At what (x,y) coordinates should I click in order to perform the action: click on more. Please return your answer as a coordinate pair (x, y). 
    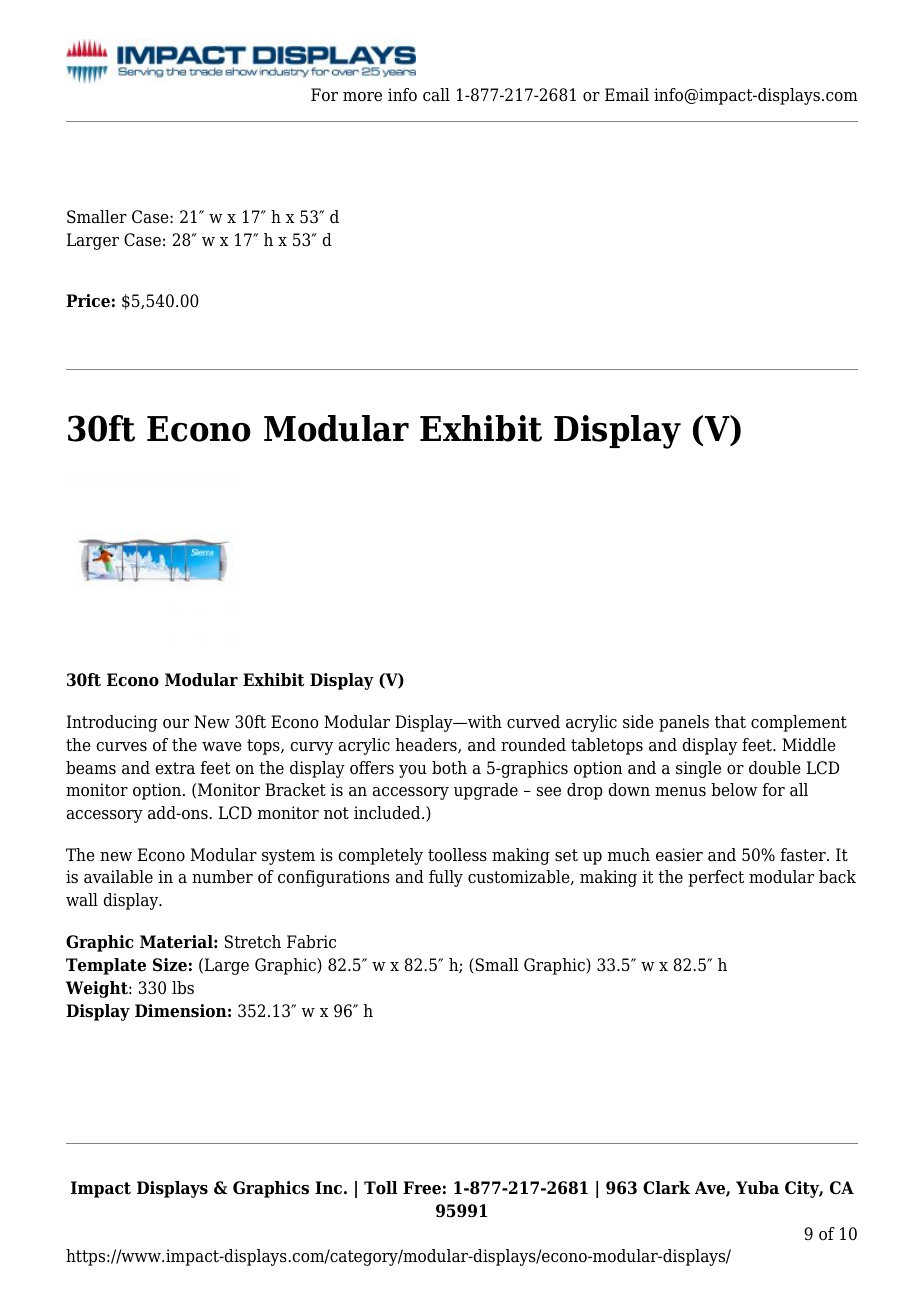
    Looking at the image, I should click on (362, 97).
